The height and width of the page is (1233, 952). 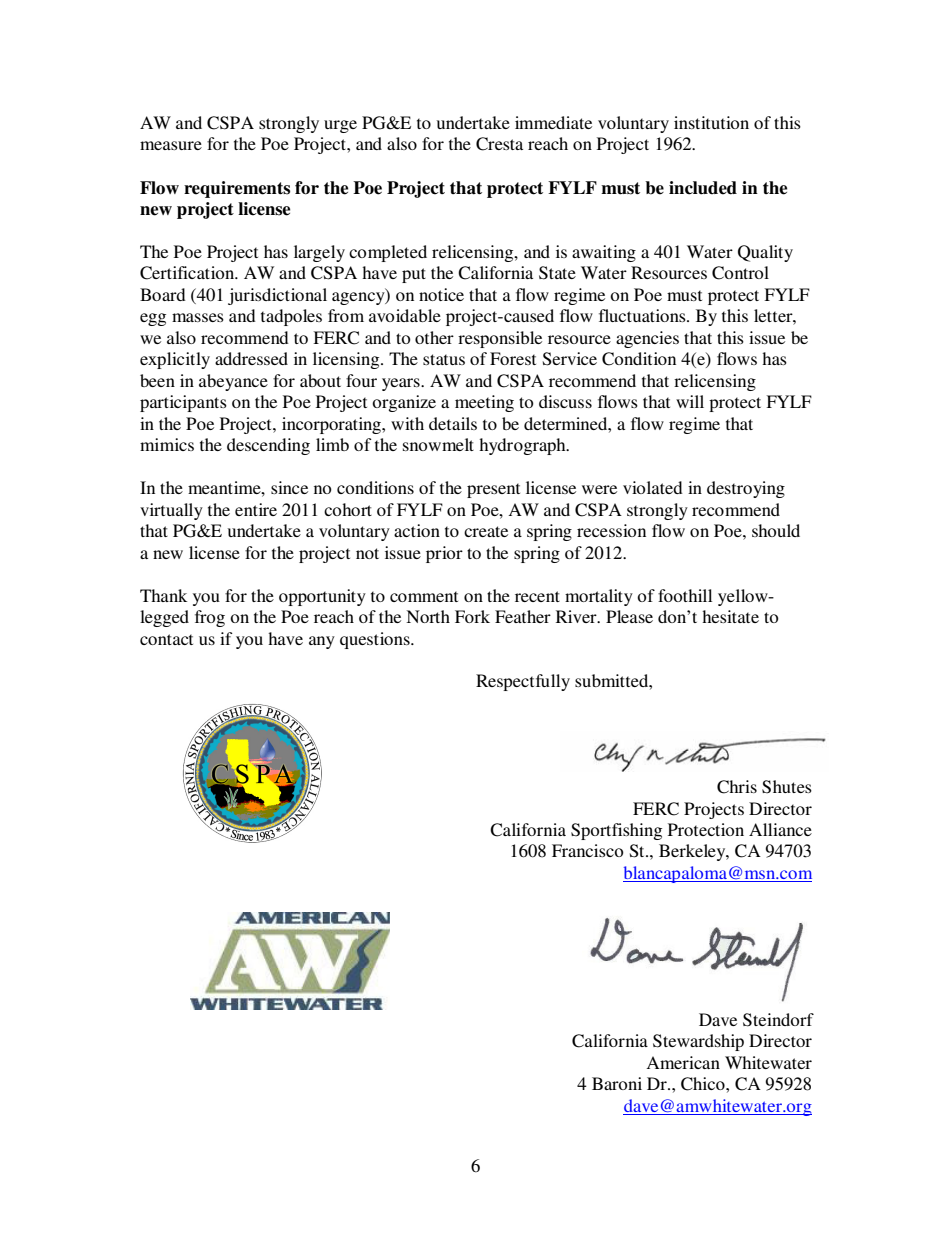 I want to click on institution, so click(x=711, y=122).
